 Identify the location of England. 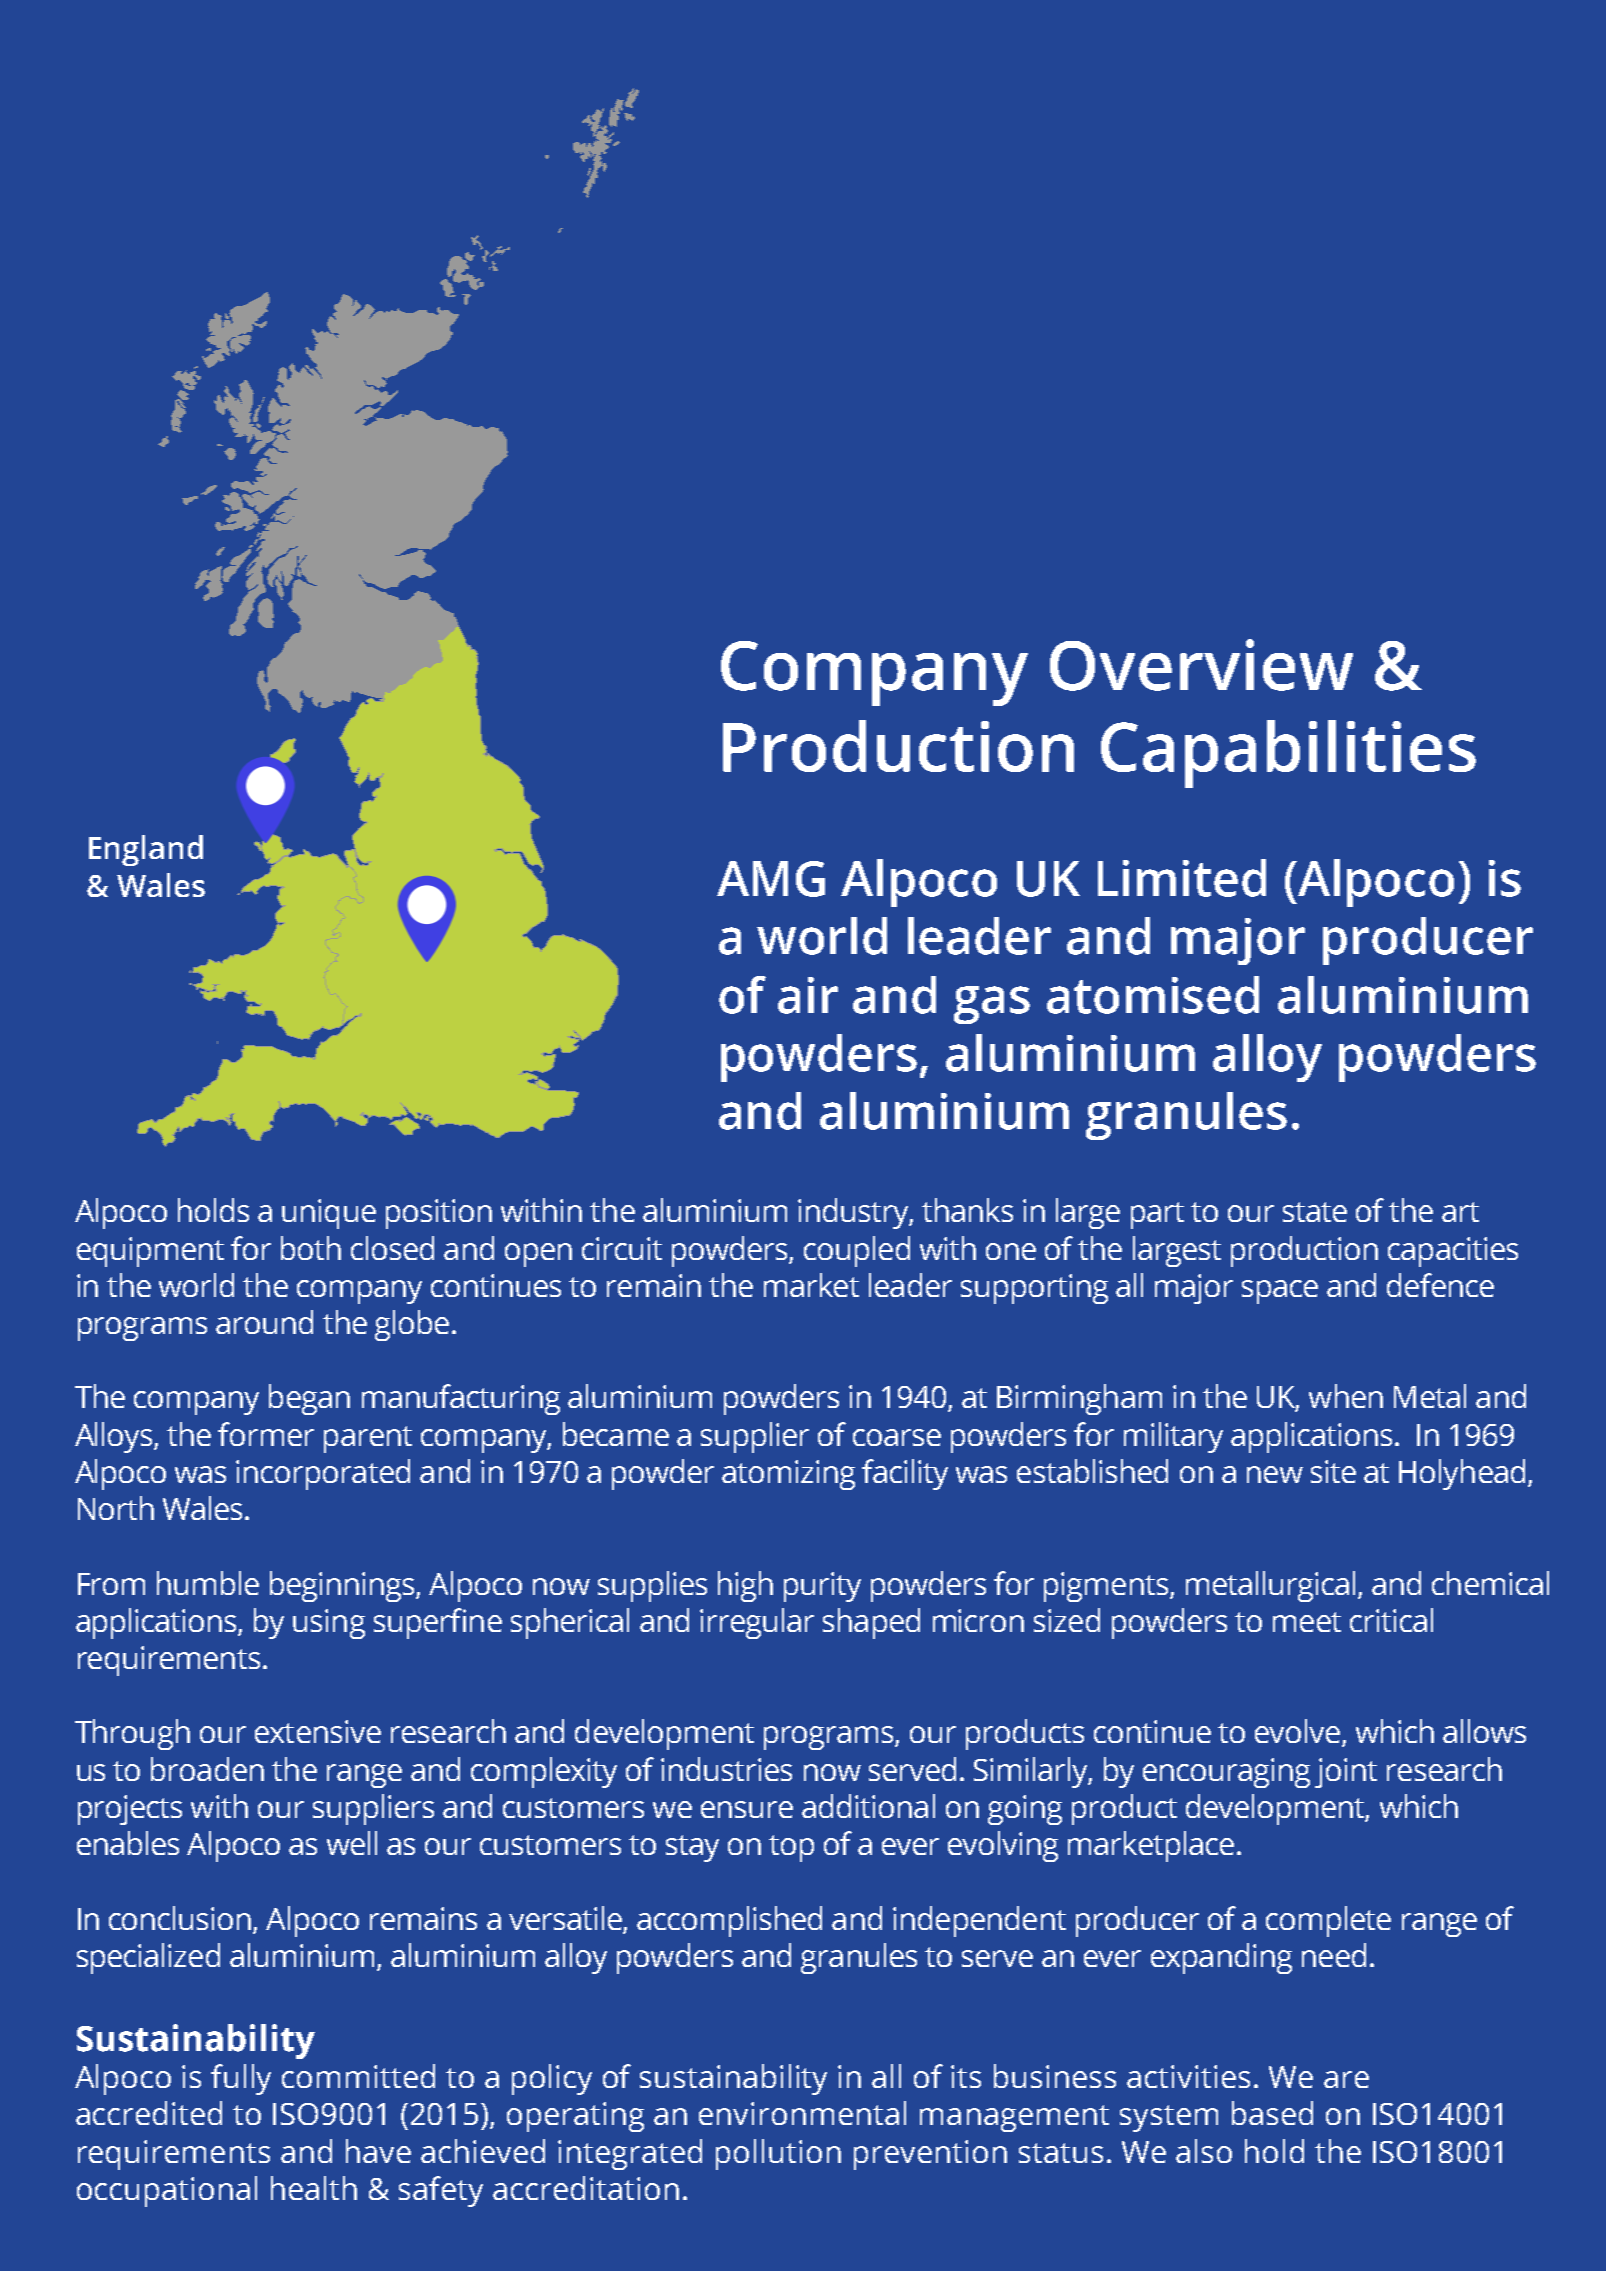
(146, 850).
